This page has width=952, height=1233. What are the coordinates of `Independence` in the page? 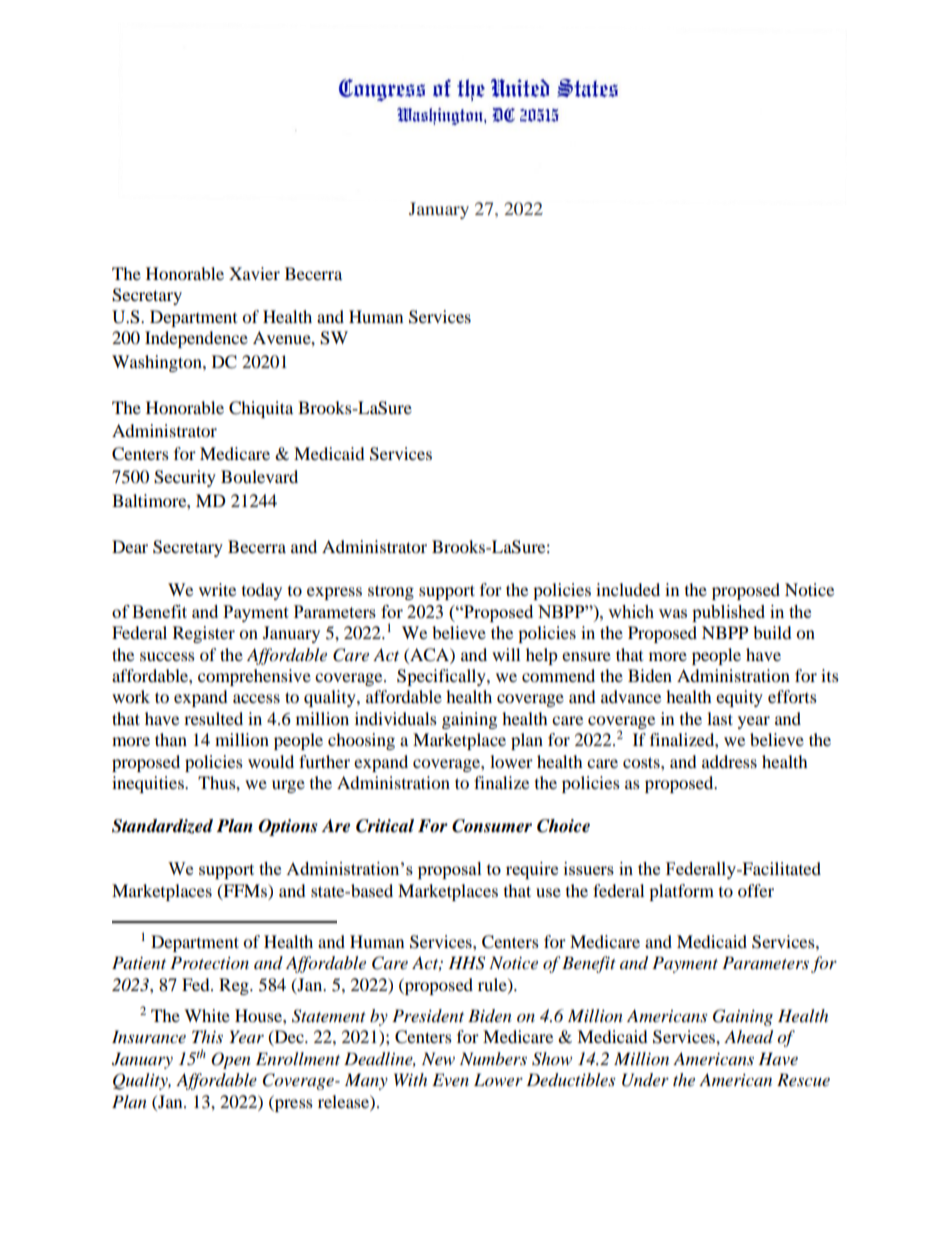 It's located at (196, 339).
